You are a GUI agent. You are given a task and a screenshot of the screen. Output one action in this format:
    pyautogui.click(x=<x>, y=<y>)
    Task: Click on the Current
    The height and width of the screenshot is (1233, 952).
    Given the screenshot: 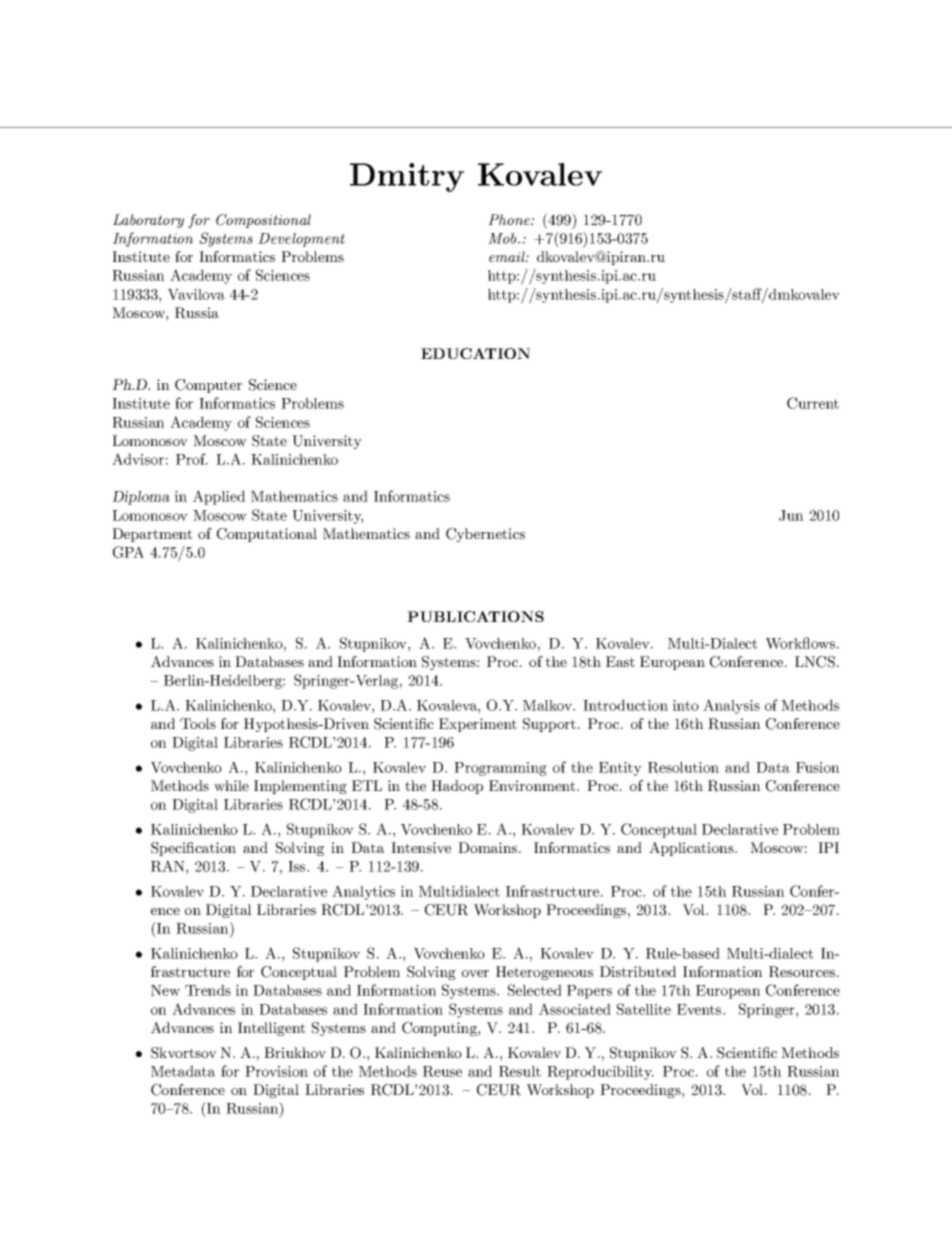 What is the action you would take?
    pyautogui.click(x=813, y=403)
